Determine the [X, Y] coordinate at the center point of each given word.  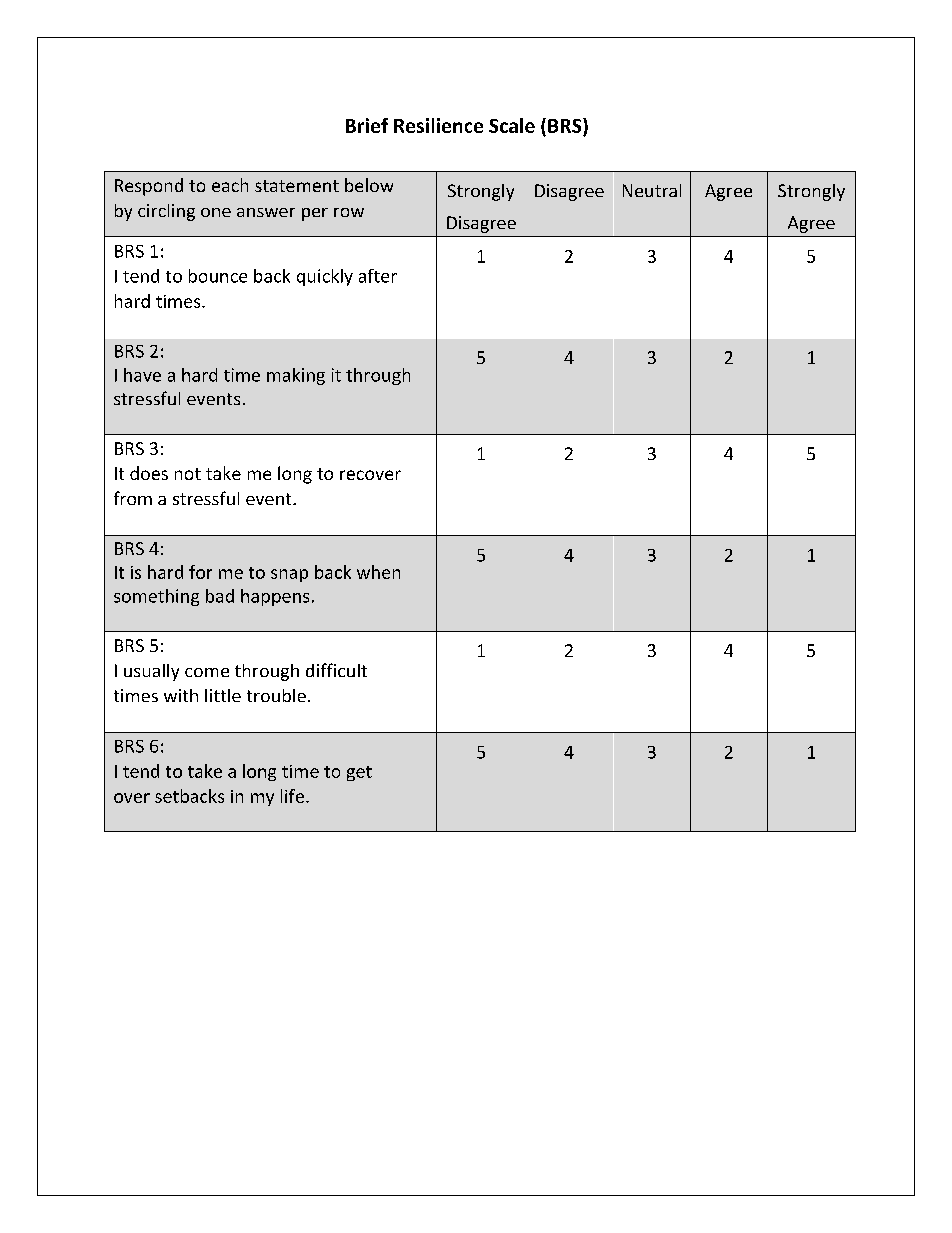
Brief [367, 125]
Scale [512, 125]
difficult [336, 670]
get [359, 773]
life [294, 796]
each [230, 185]
